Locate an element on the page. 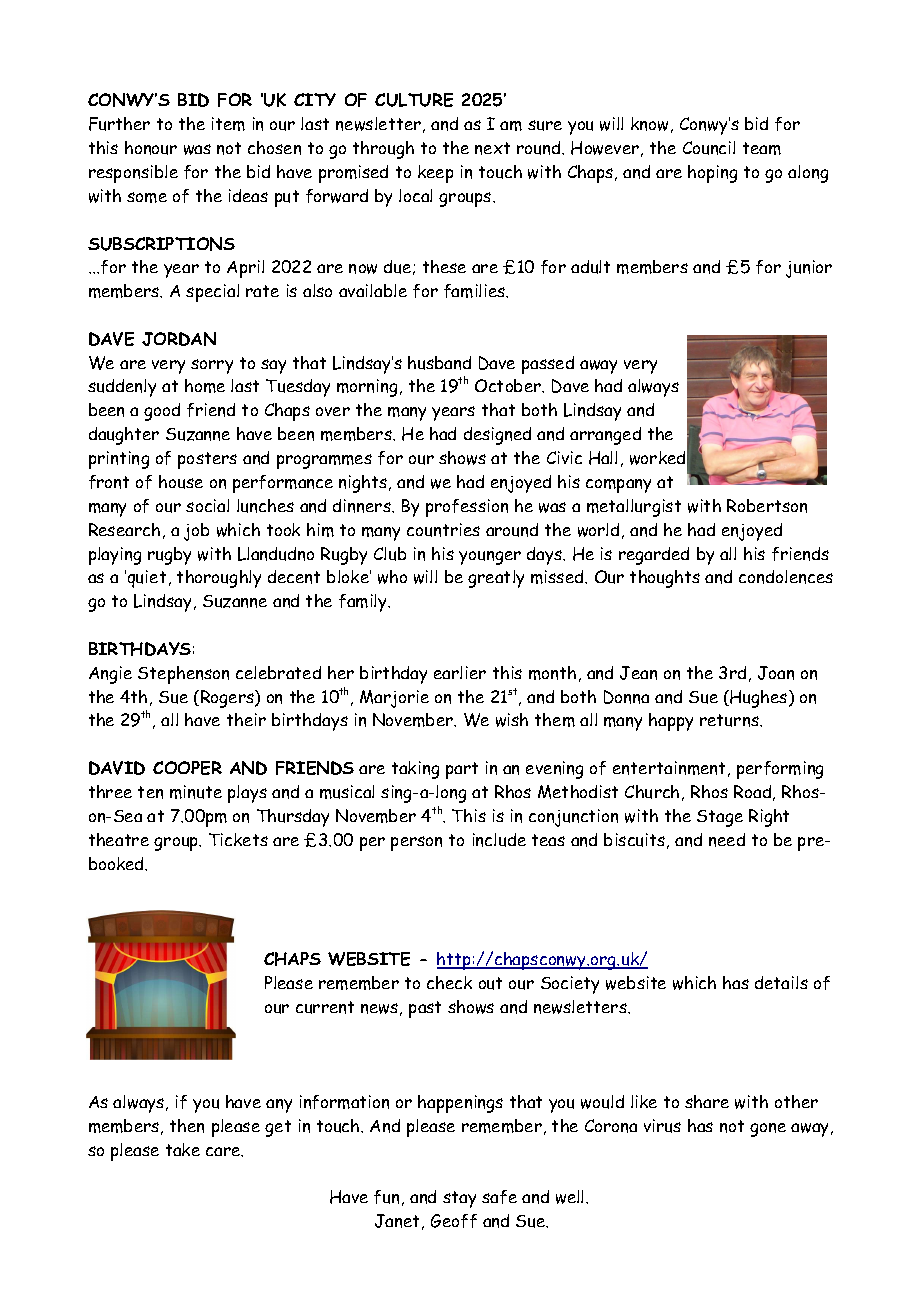  details is located at coordinates (781, 982).
